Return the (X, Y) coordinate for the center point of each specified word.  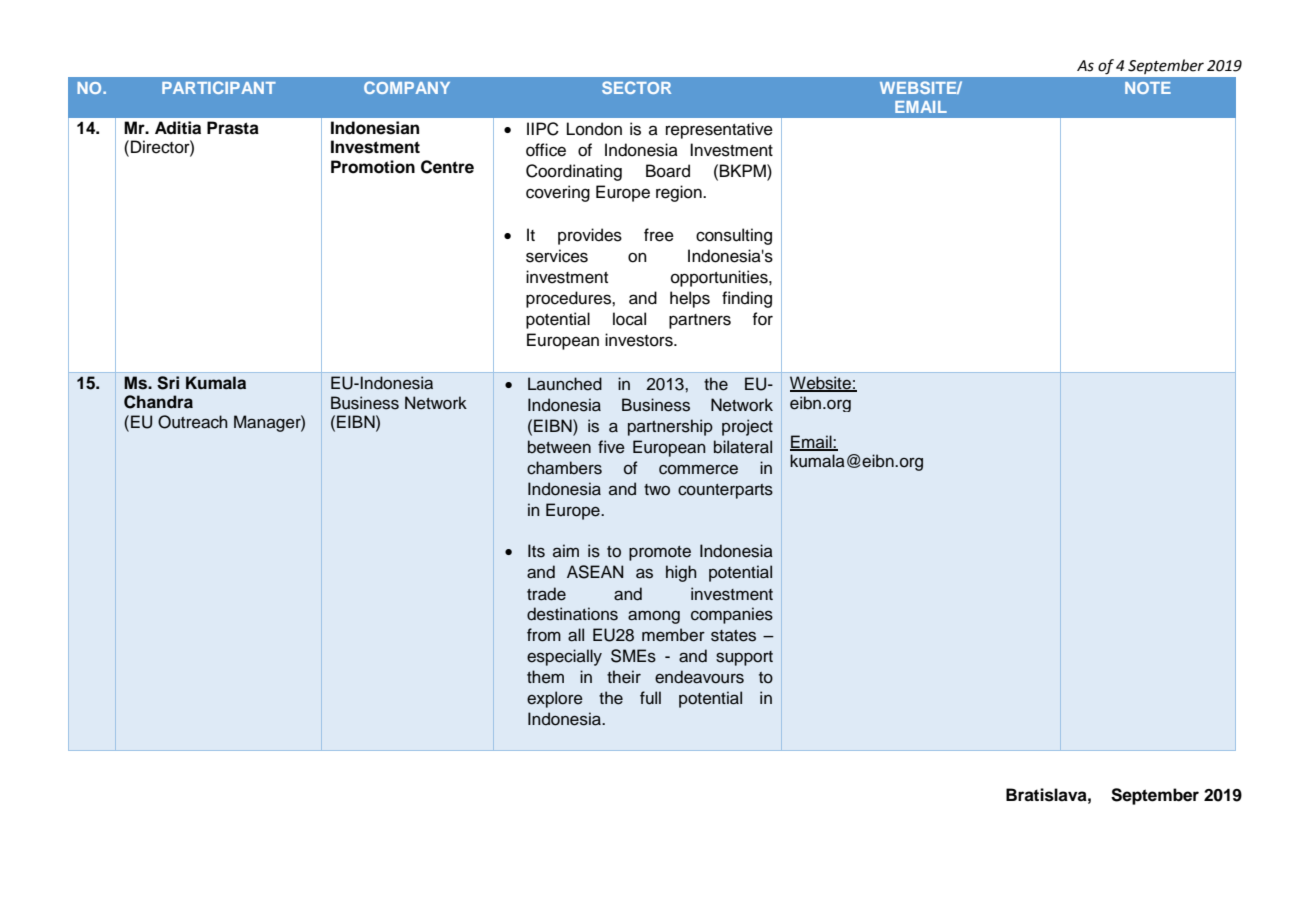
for (763, 319)
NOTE (1148, 88)
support (744, 658)
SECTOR (636, 87)
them (545, 677)
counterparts (725, 491)
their (624, 677)
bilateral (743, 447)
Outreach (193, 422)
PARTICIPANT (219, 87)
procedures (569, 299)
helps (690, 299)
